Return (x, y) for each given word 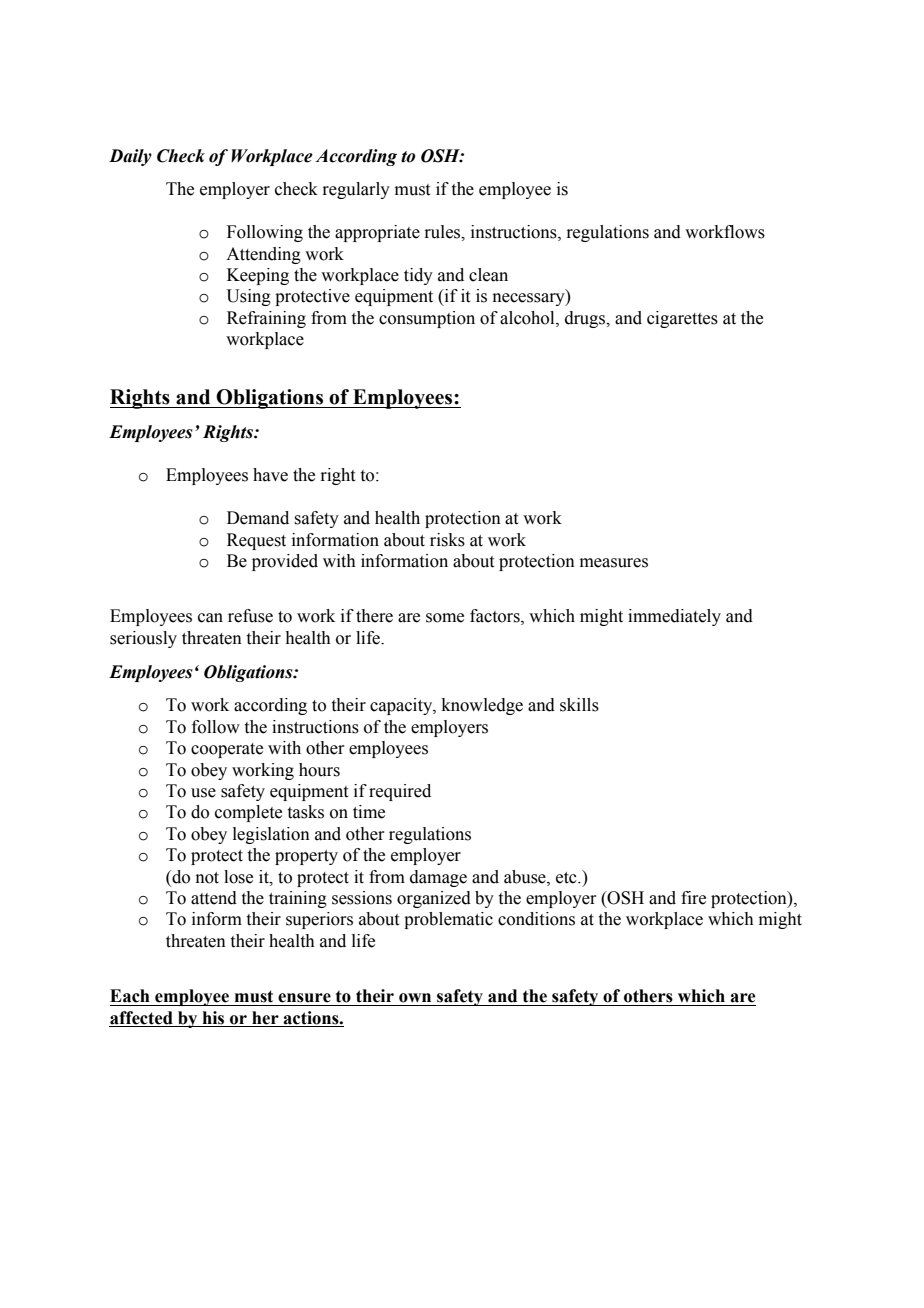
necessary (530, 299)
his (213, 1019)
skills (579, 705)
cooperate (227, 750)
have (270, 475)
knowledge (482, 706)
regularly (356, 190)
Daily (130, 157)
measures (614, 563)
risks (447, 540)
